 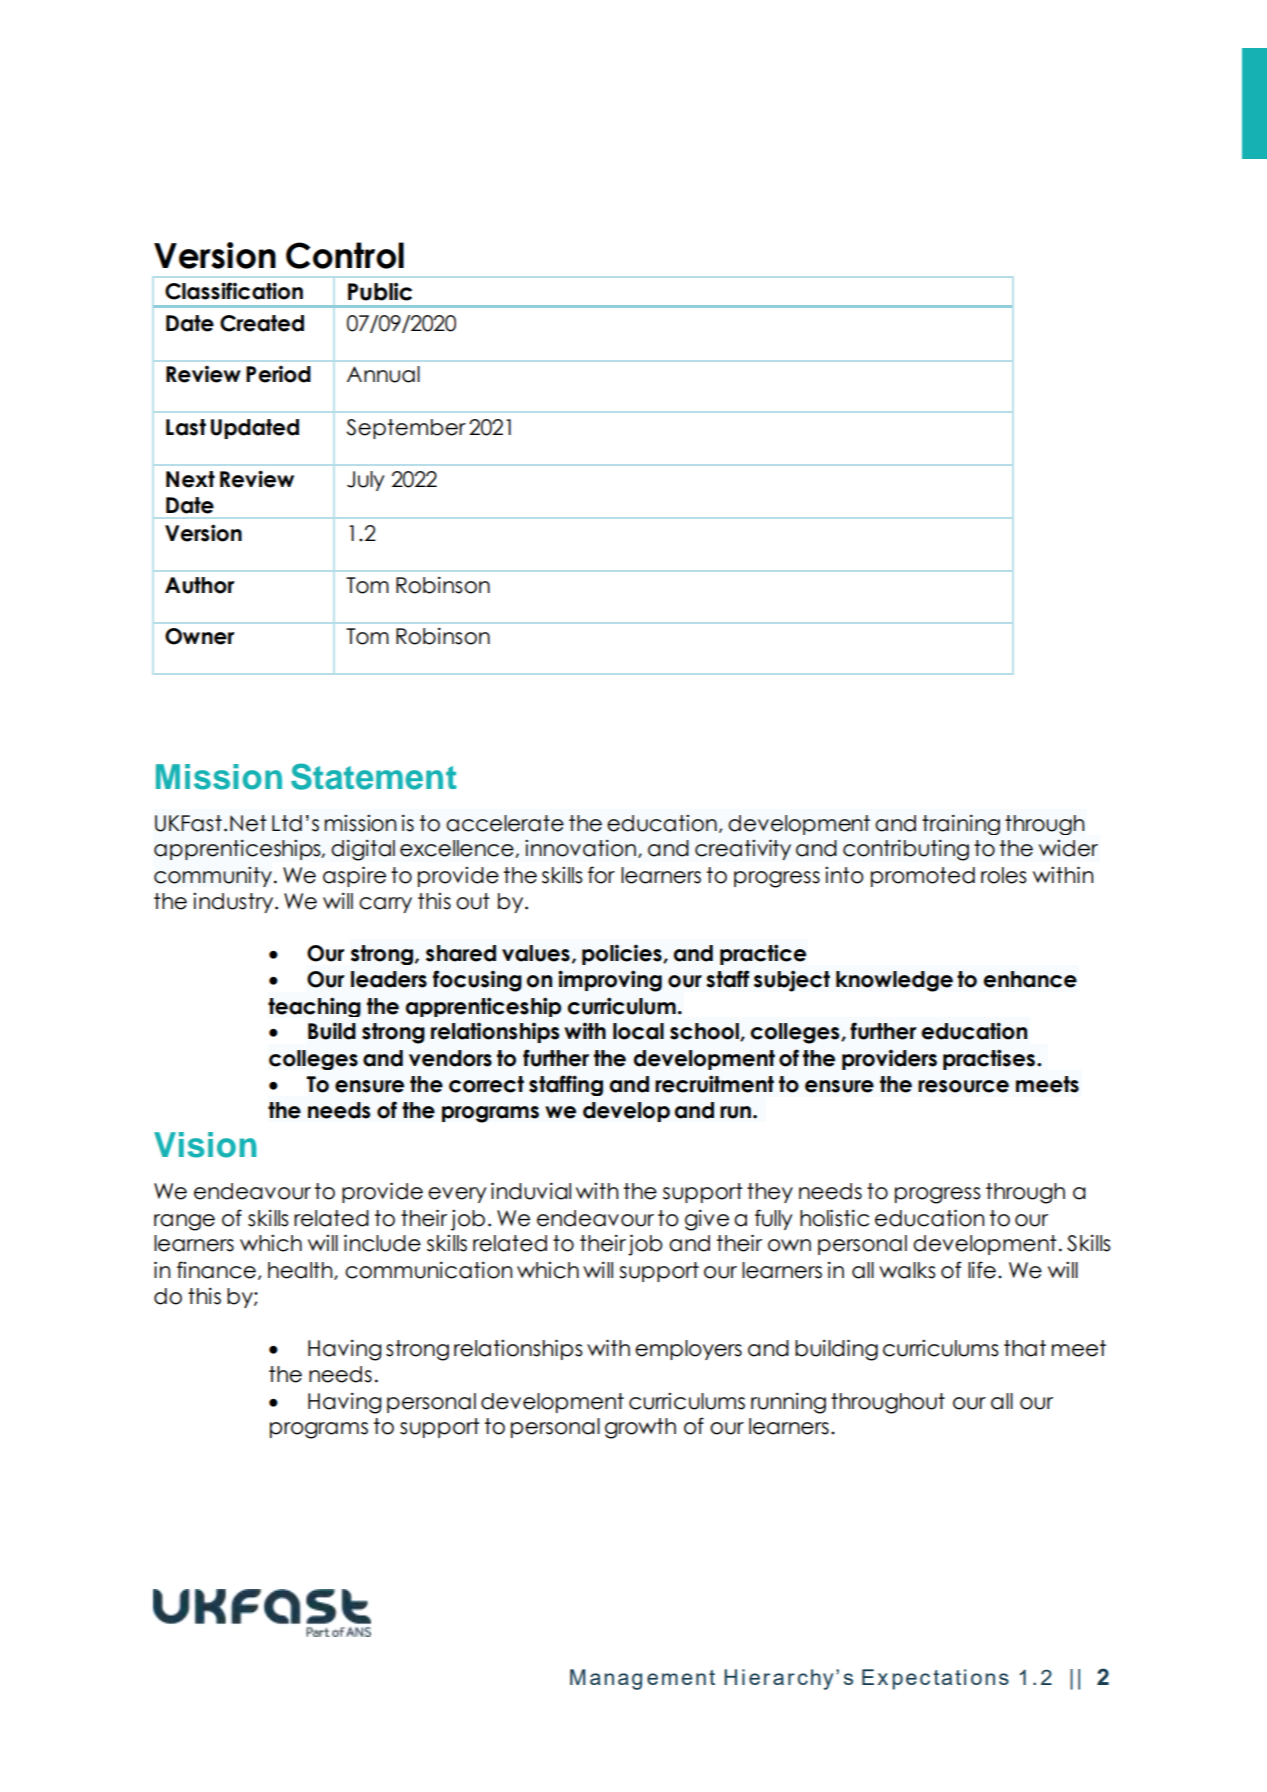 What do you see at coordinates (314, 1007) in the page?
I see `teaching` at bounding box center [314, 1007].
